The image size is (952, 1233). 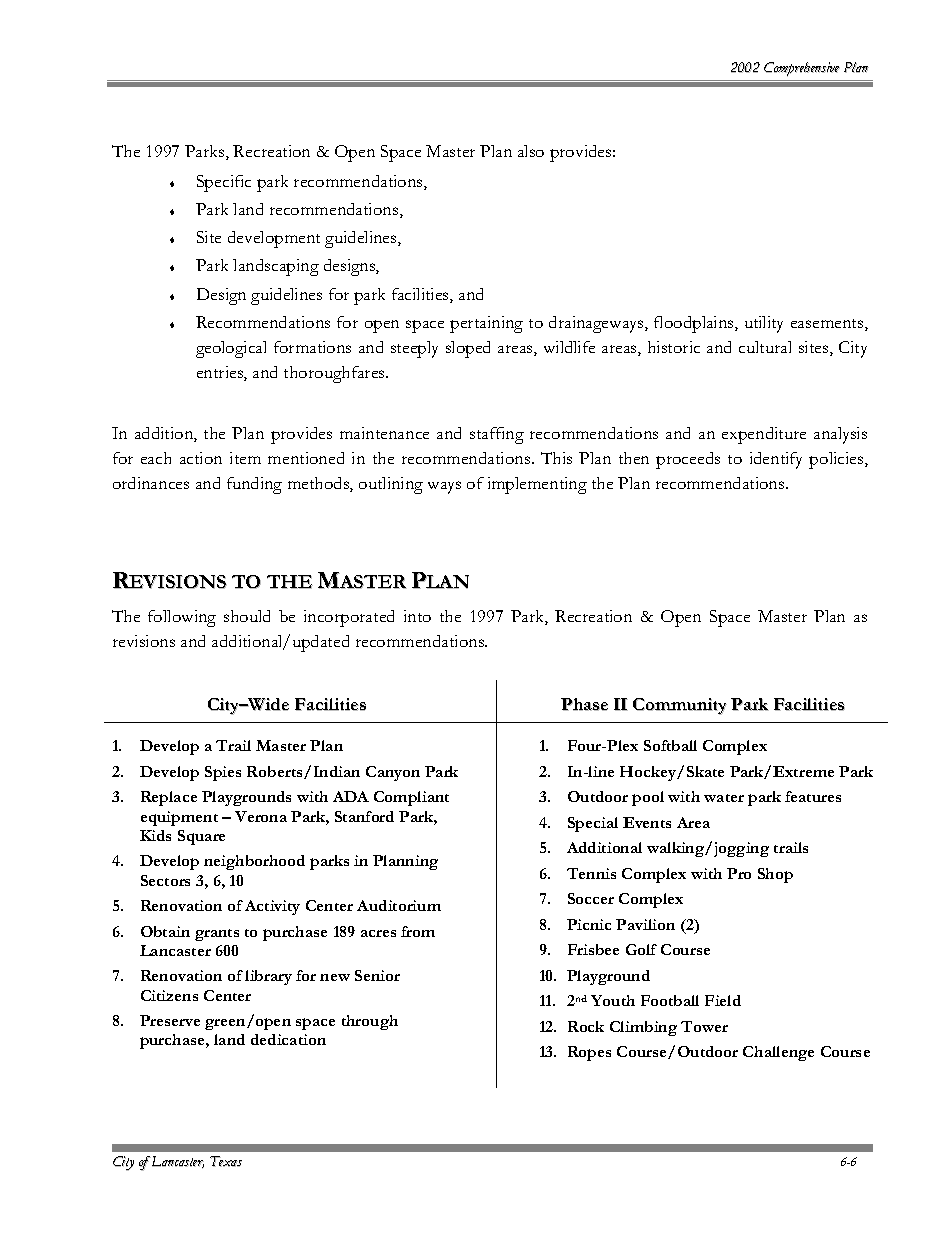 What do you see at coordinates (724, 798) in the page?
I see `water` at bounding box center [724, 798].
